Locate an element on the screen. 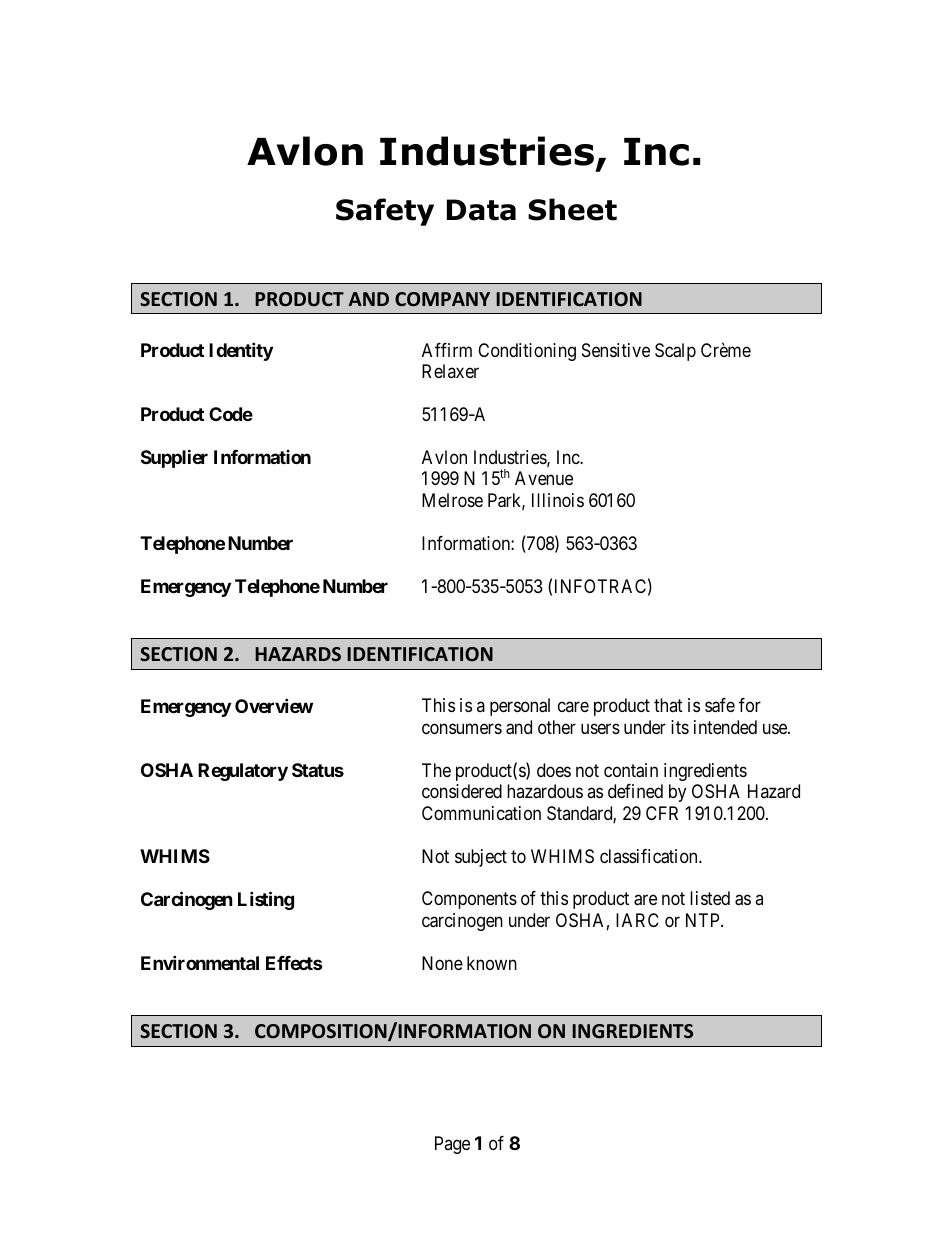 The width and height of the screenshot is (952, 1233). Communication is located at coordinates (481, 813).
